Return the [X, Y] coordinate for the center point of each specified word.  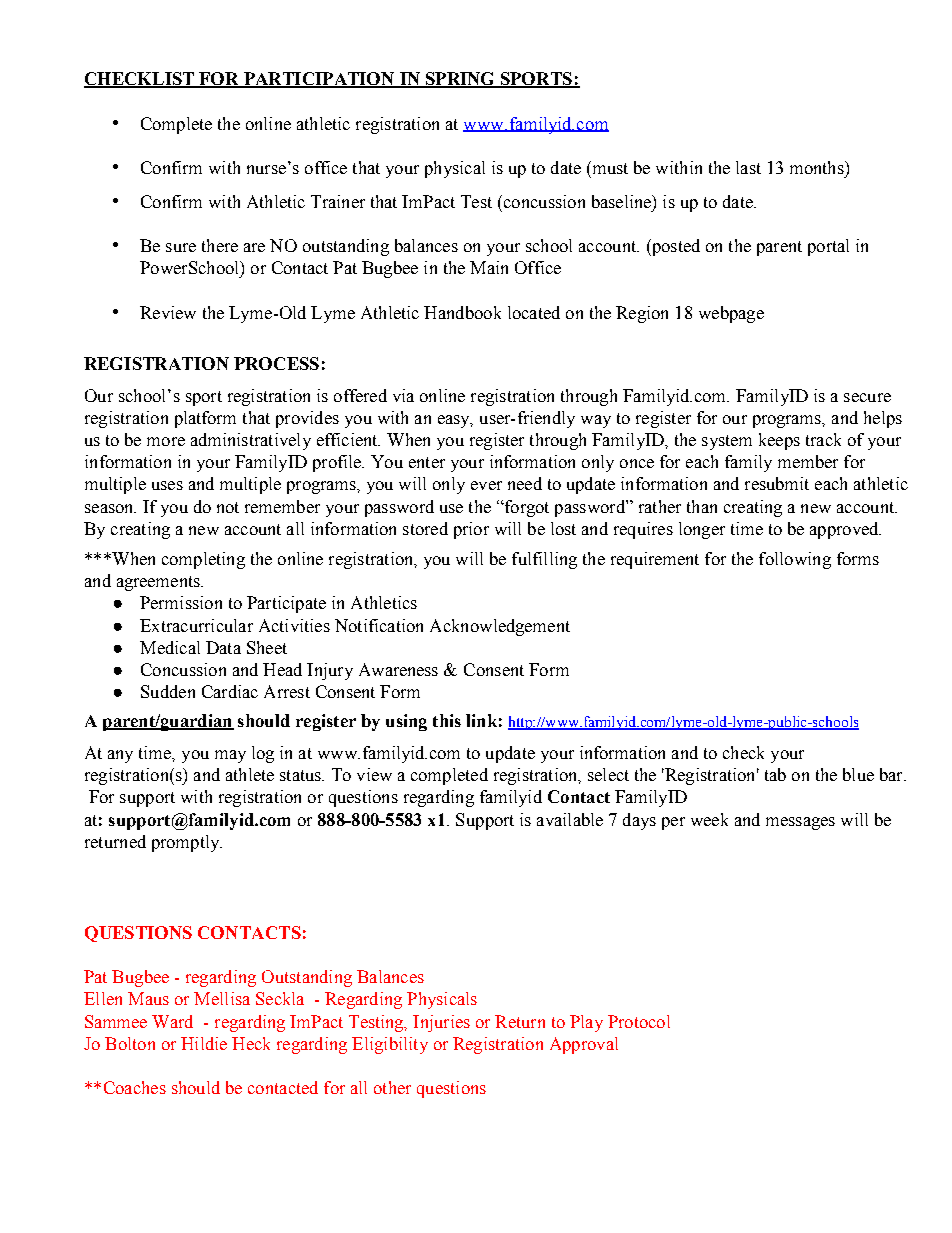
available [570, 819]
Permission [181, 602]
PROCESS [276, 363]
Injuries [441, 1023]
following [795, 560]
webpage [731, 314]
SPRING [460, 80]
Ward [172, 1021]
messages [800, 823]
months [818, 167]
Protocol [639, 1021]
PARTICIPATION [319, 80]
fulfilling [544, 560]
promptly [187, 843]
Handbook [462, 312]
